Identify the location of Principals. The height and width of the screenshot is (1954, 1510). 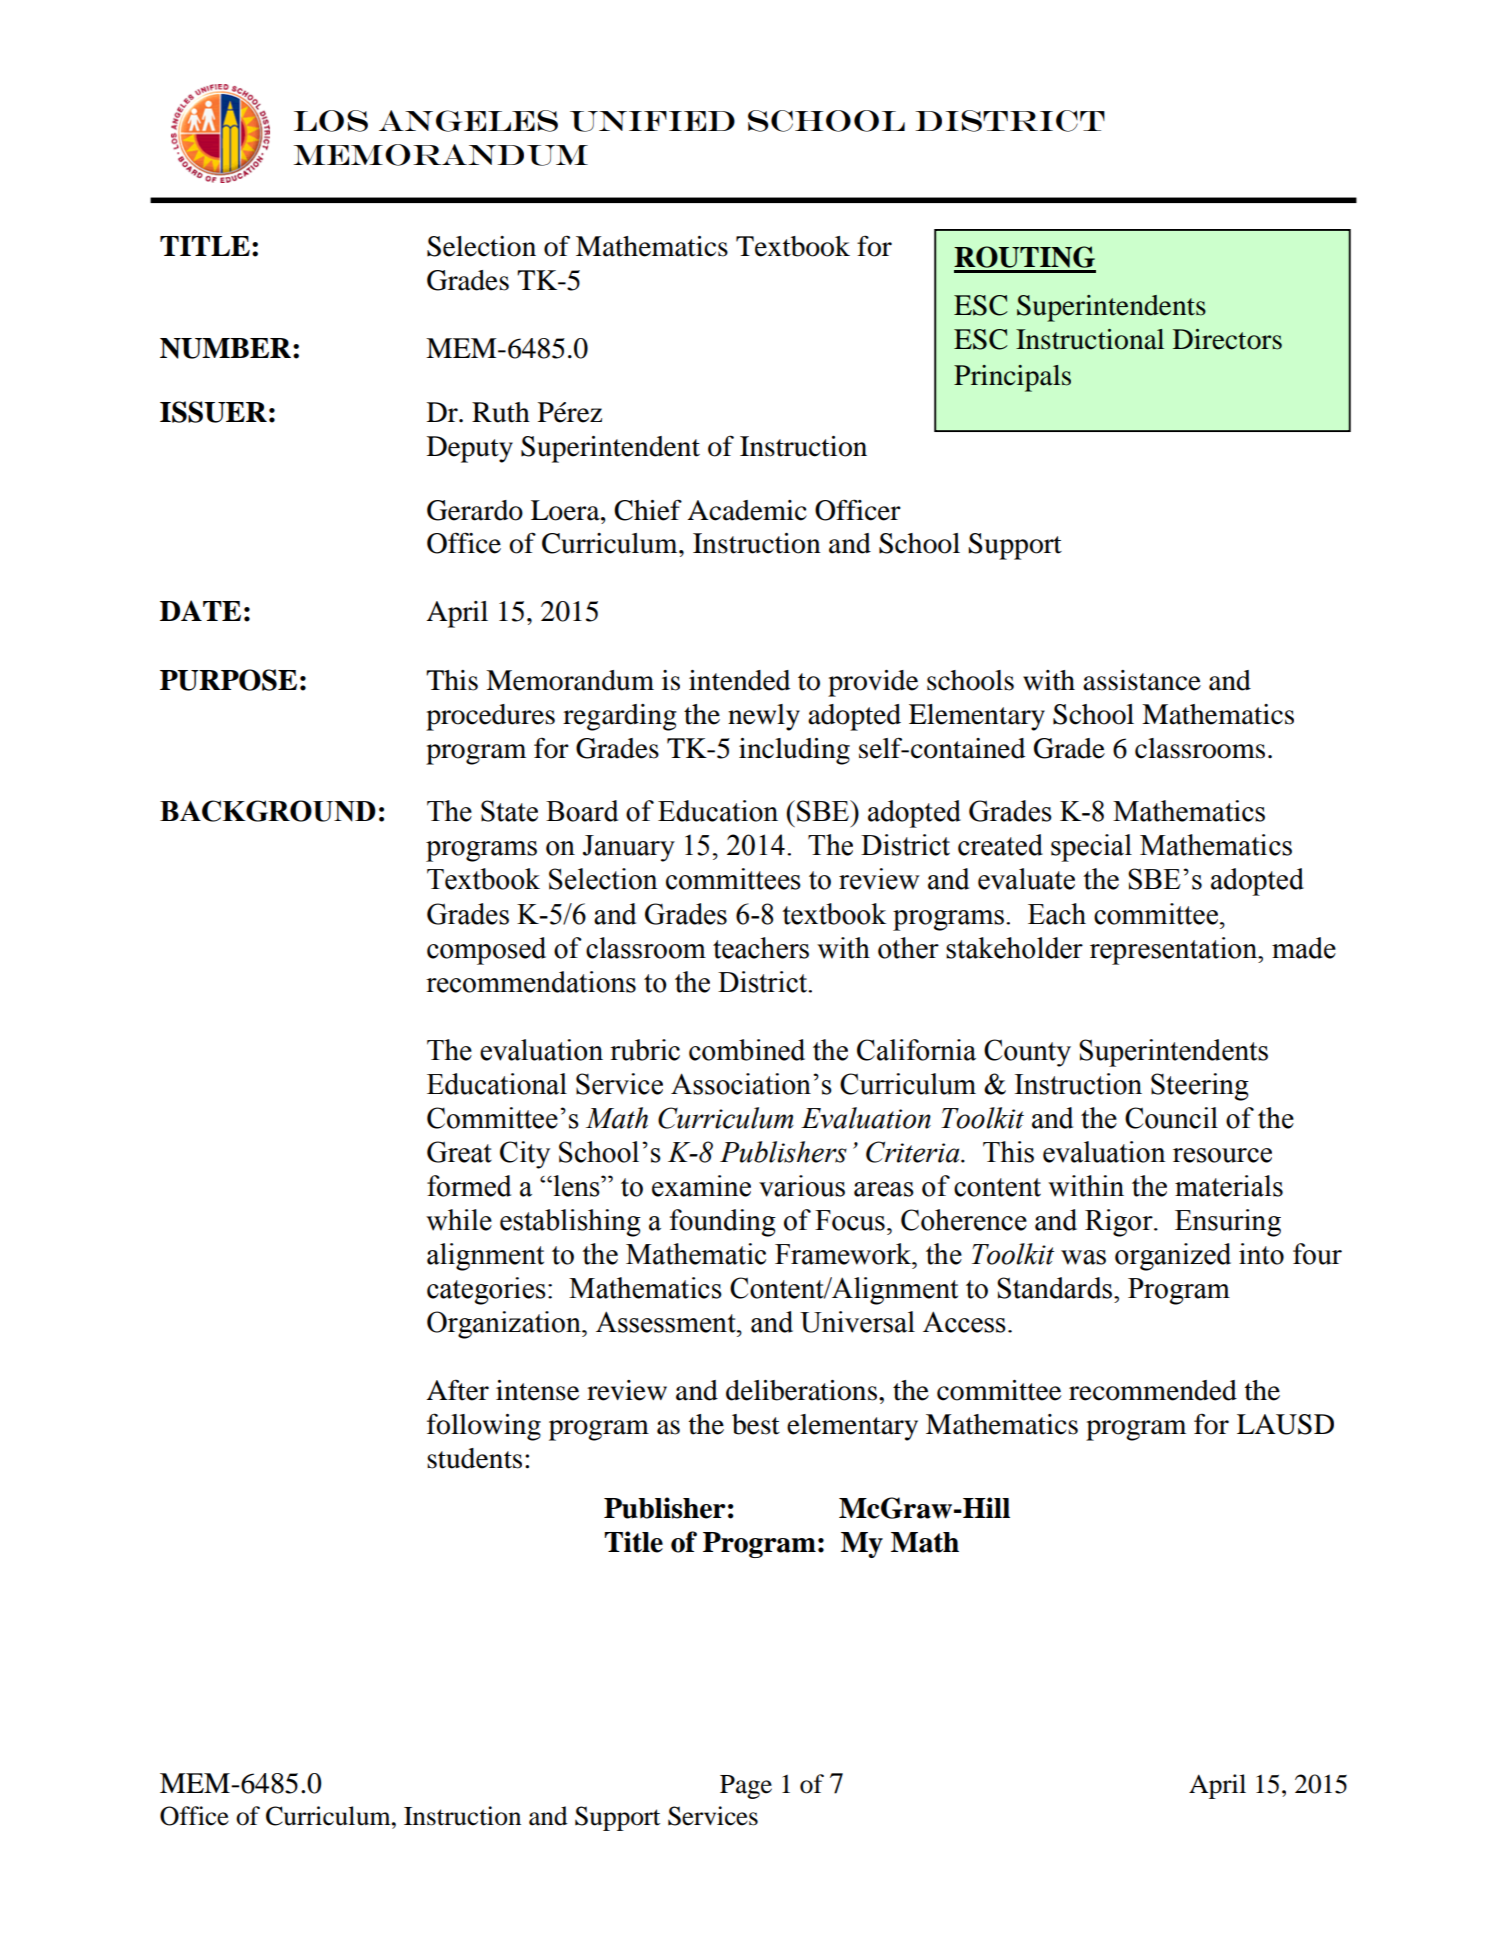
(1012, 378).
